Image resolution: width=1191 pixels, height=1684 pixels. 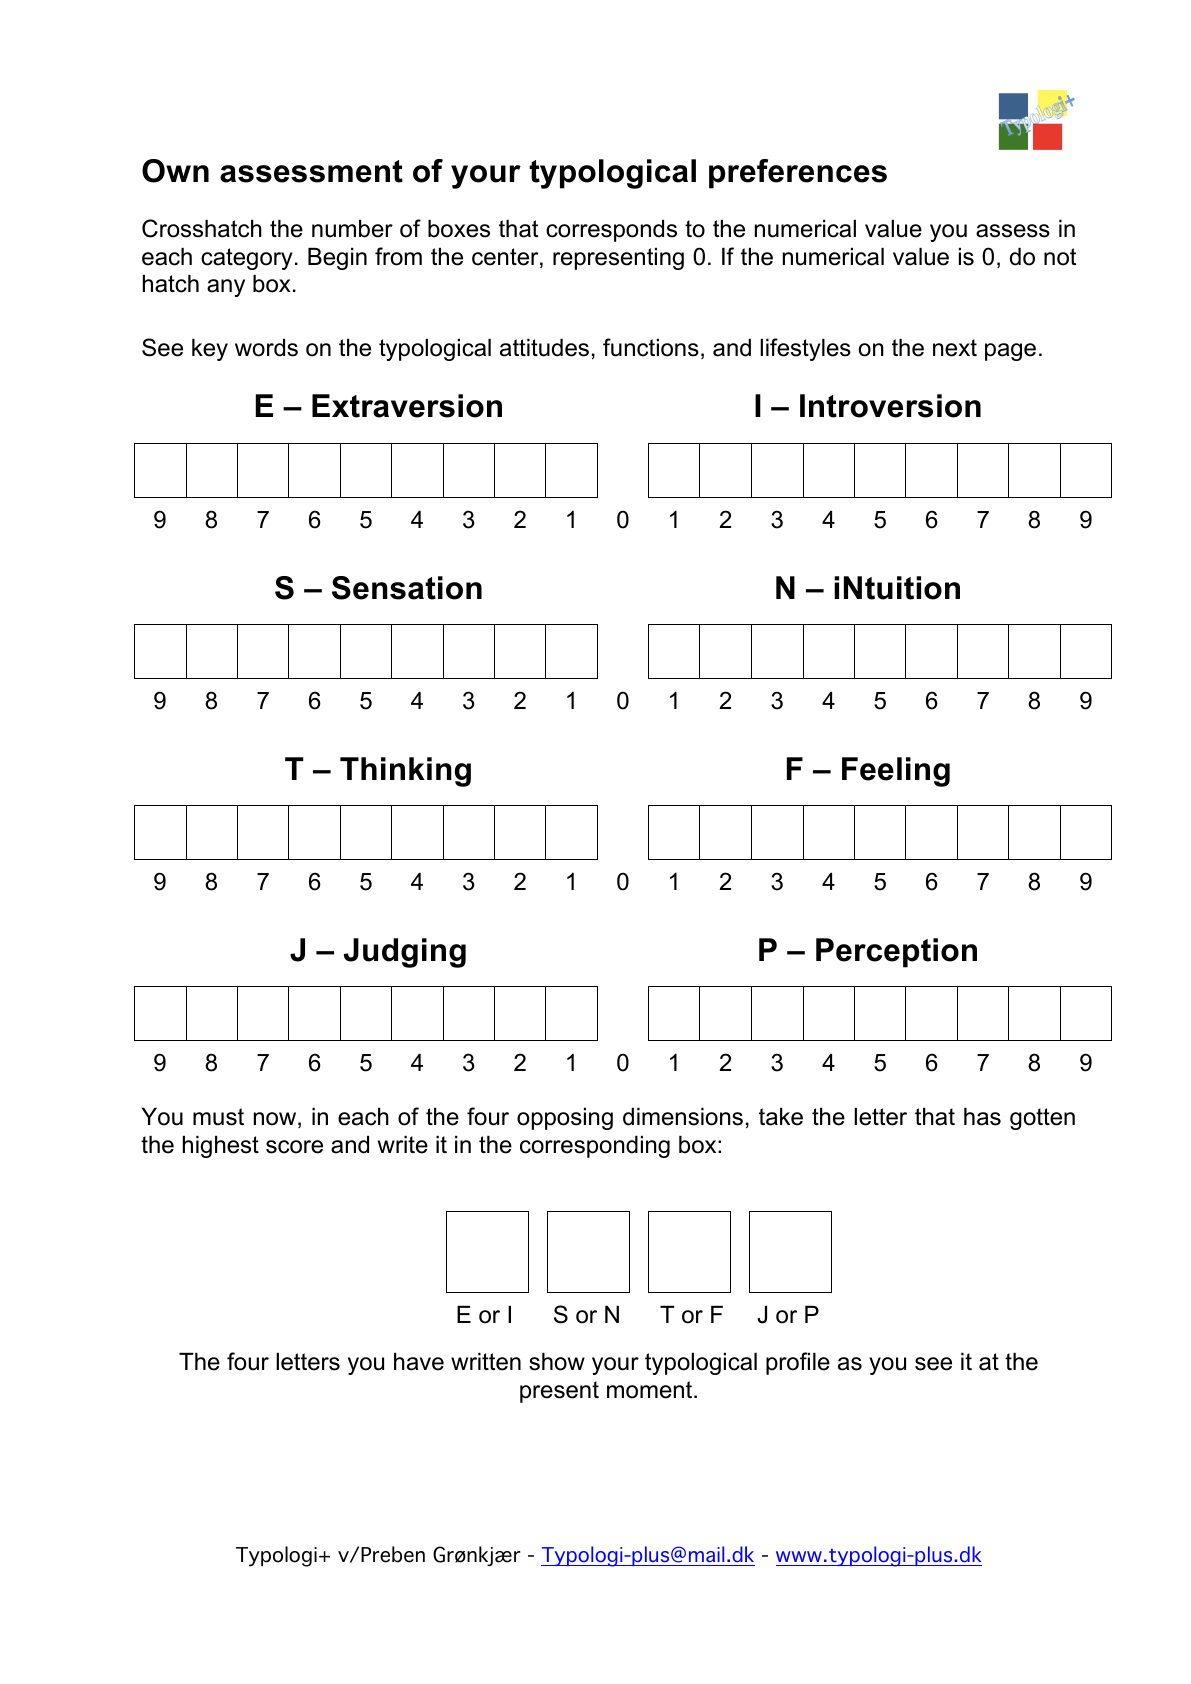 I want to click on corresponds, so click(x=611, y=231).
